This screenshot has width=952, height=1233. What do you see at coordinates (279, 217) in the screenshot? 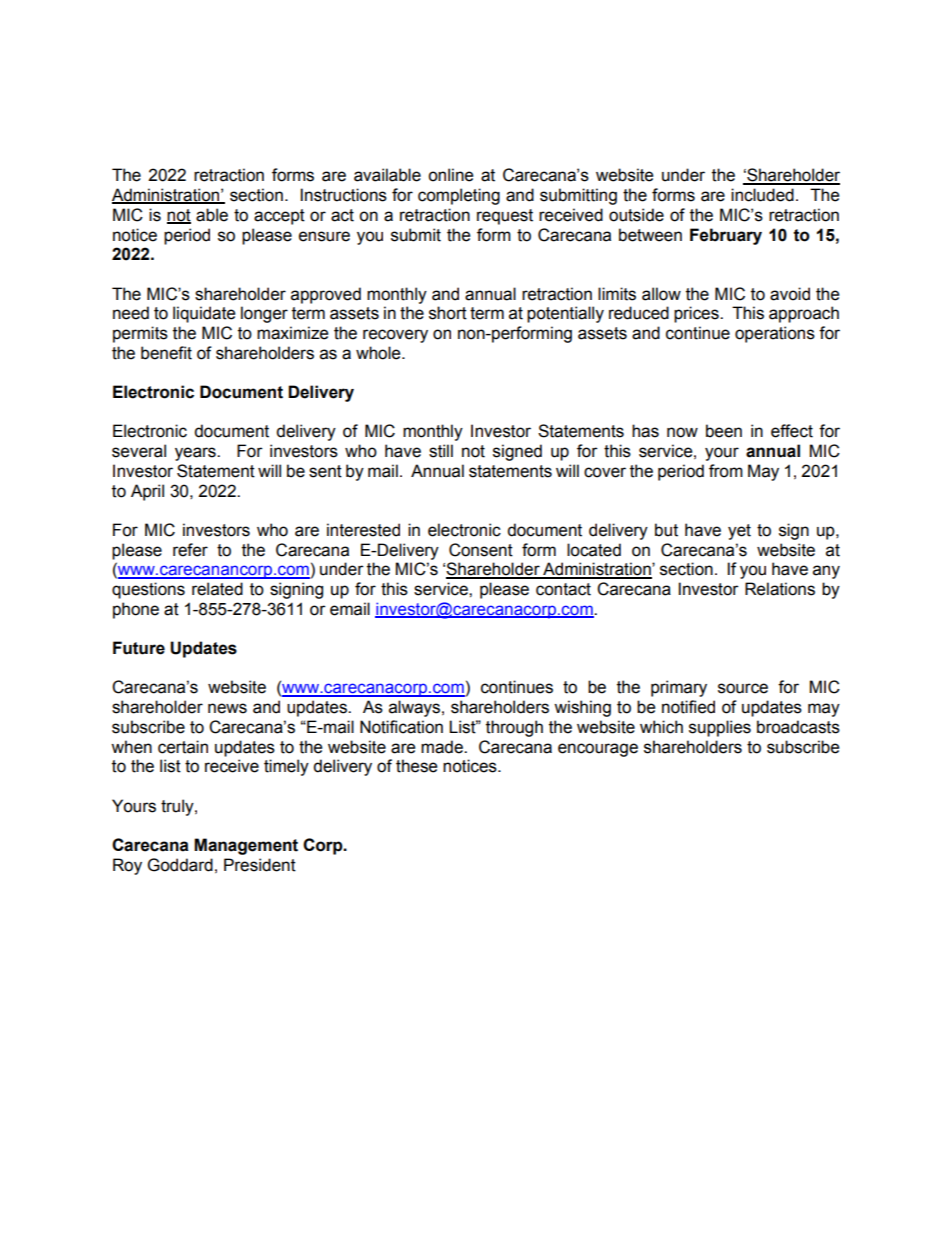
I see `accept` at bounding box center [279, 217].
